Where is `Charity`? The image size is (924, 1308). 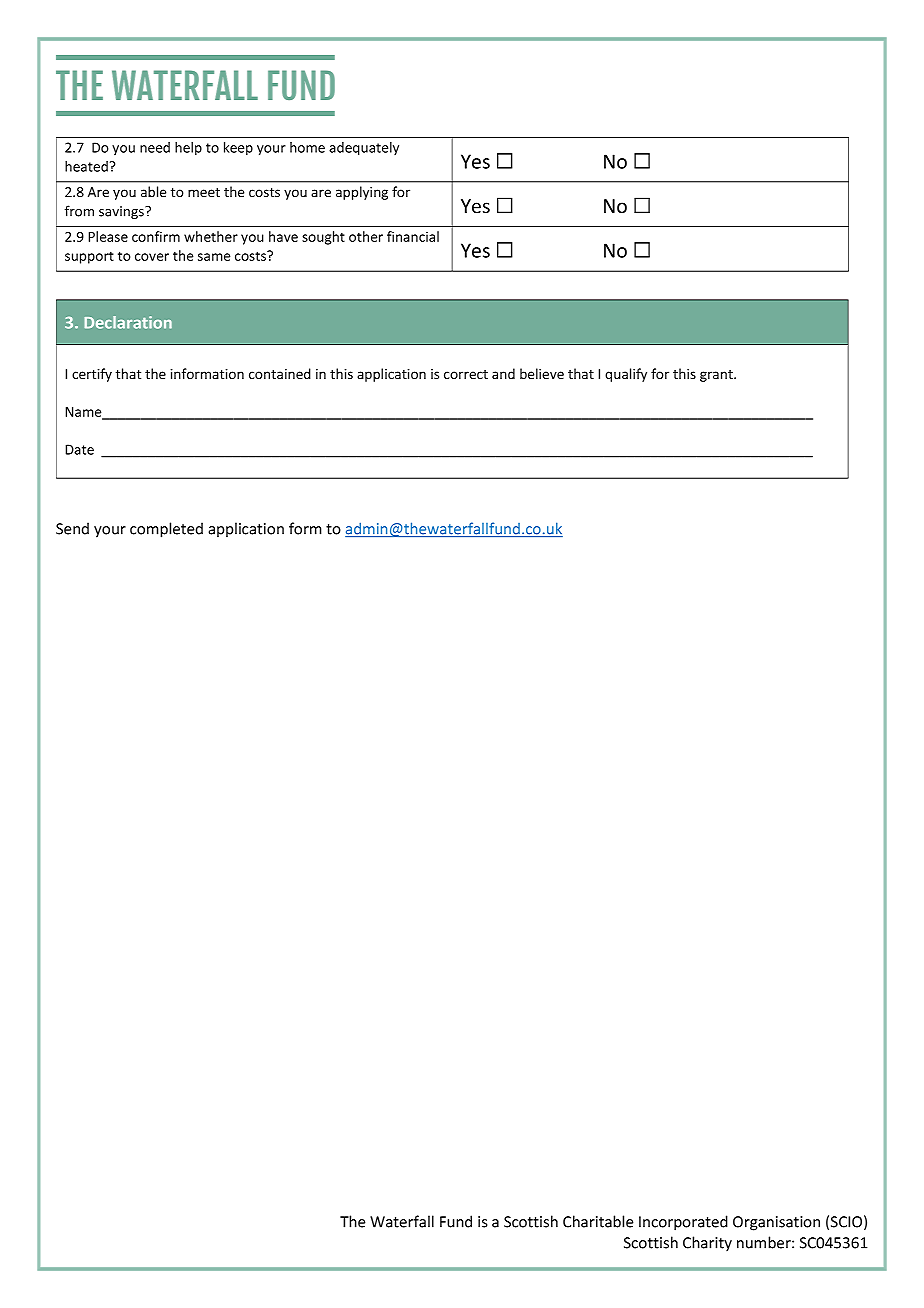
Charity is located at coordinates (707, 1244).
